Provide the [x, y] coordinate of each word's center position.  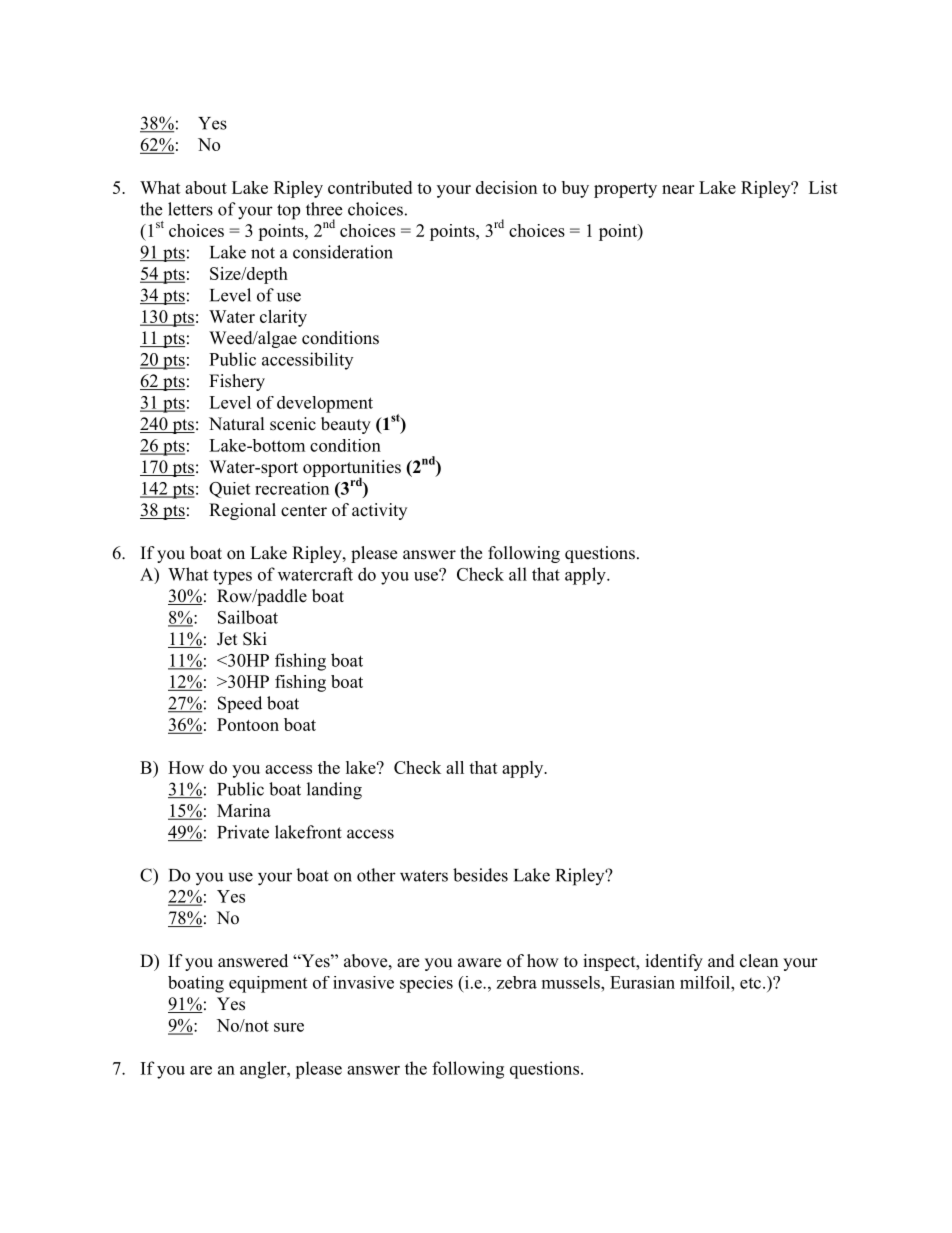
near [678, 189]
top [288, 212]
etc [750, 983]
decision [506, 187]
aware [479, 963]
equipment [268, 984]
